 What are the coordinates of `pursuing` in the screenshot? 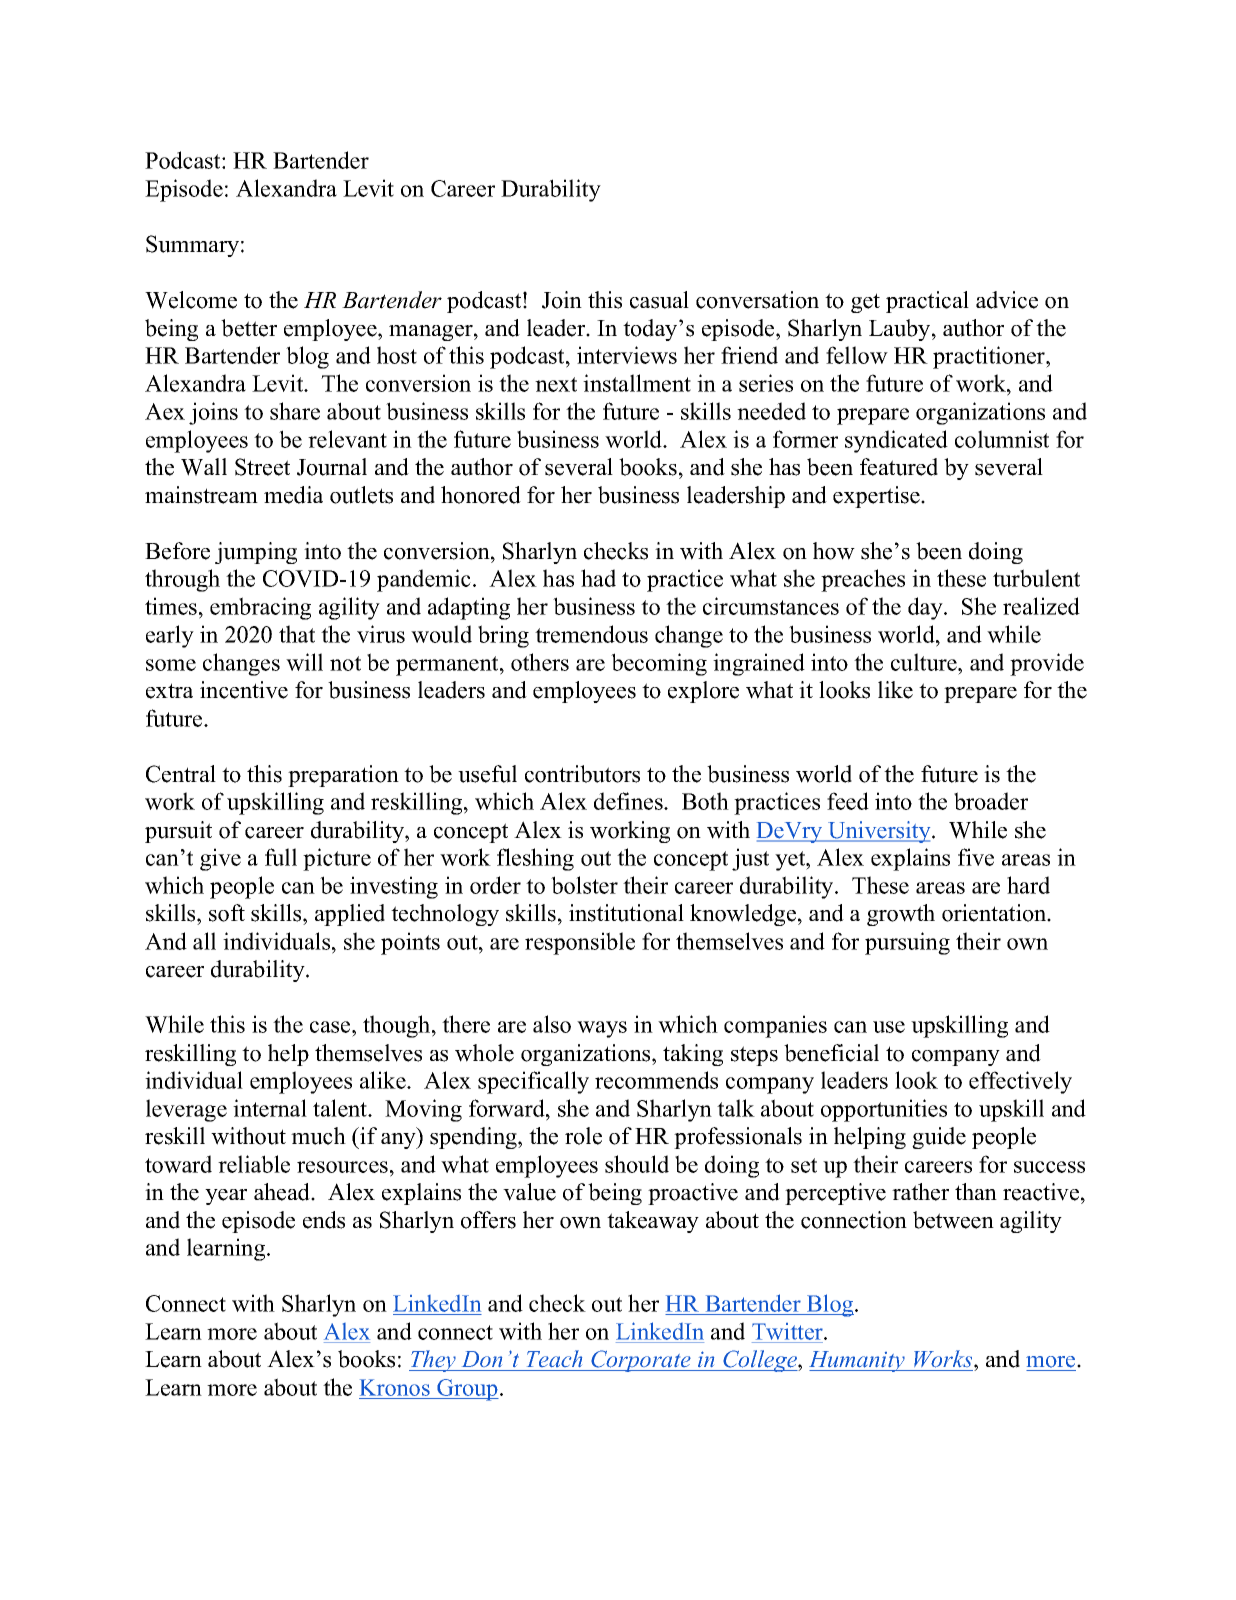 It's located at (907, 943).
